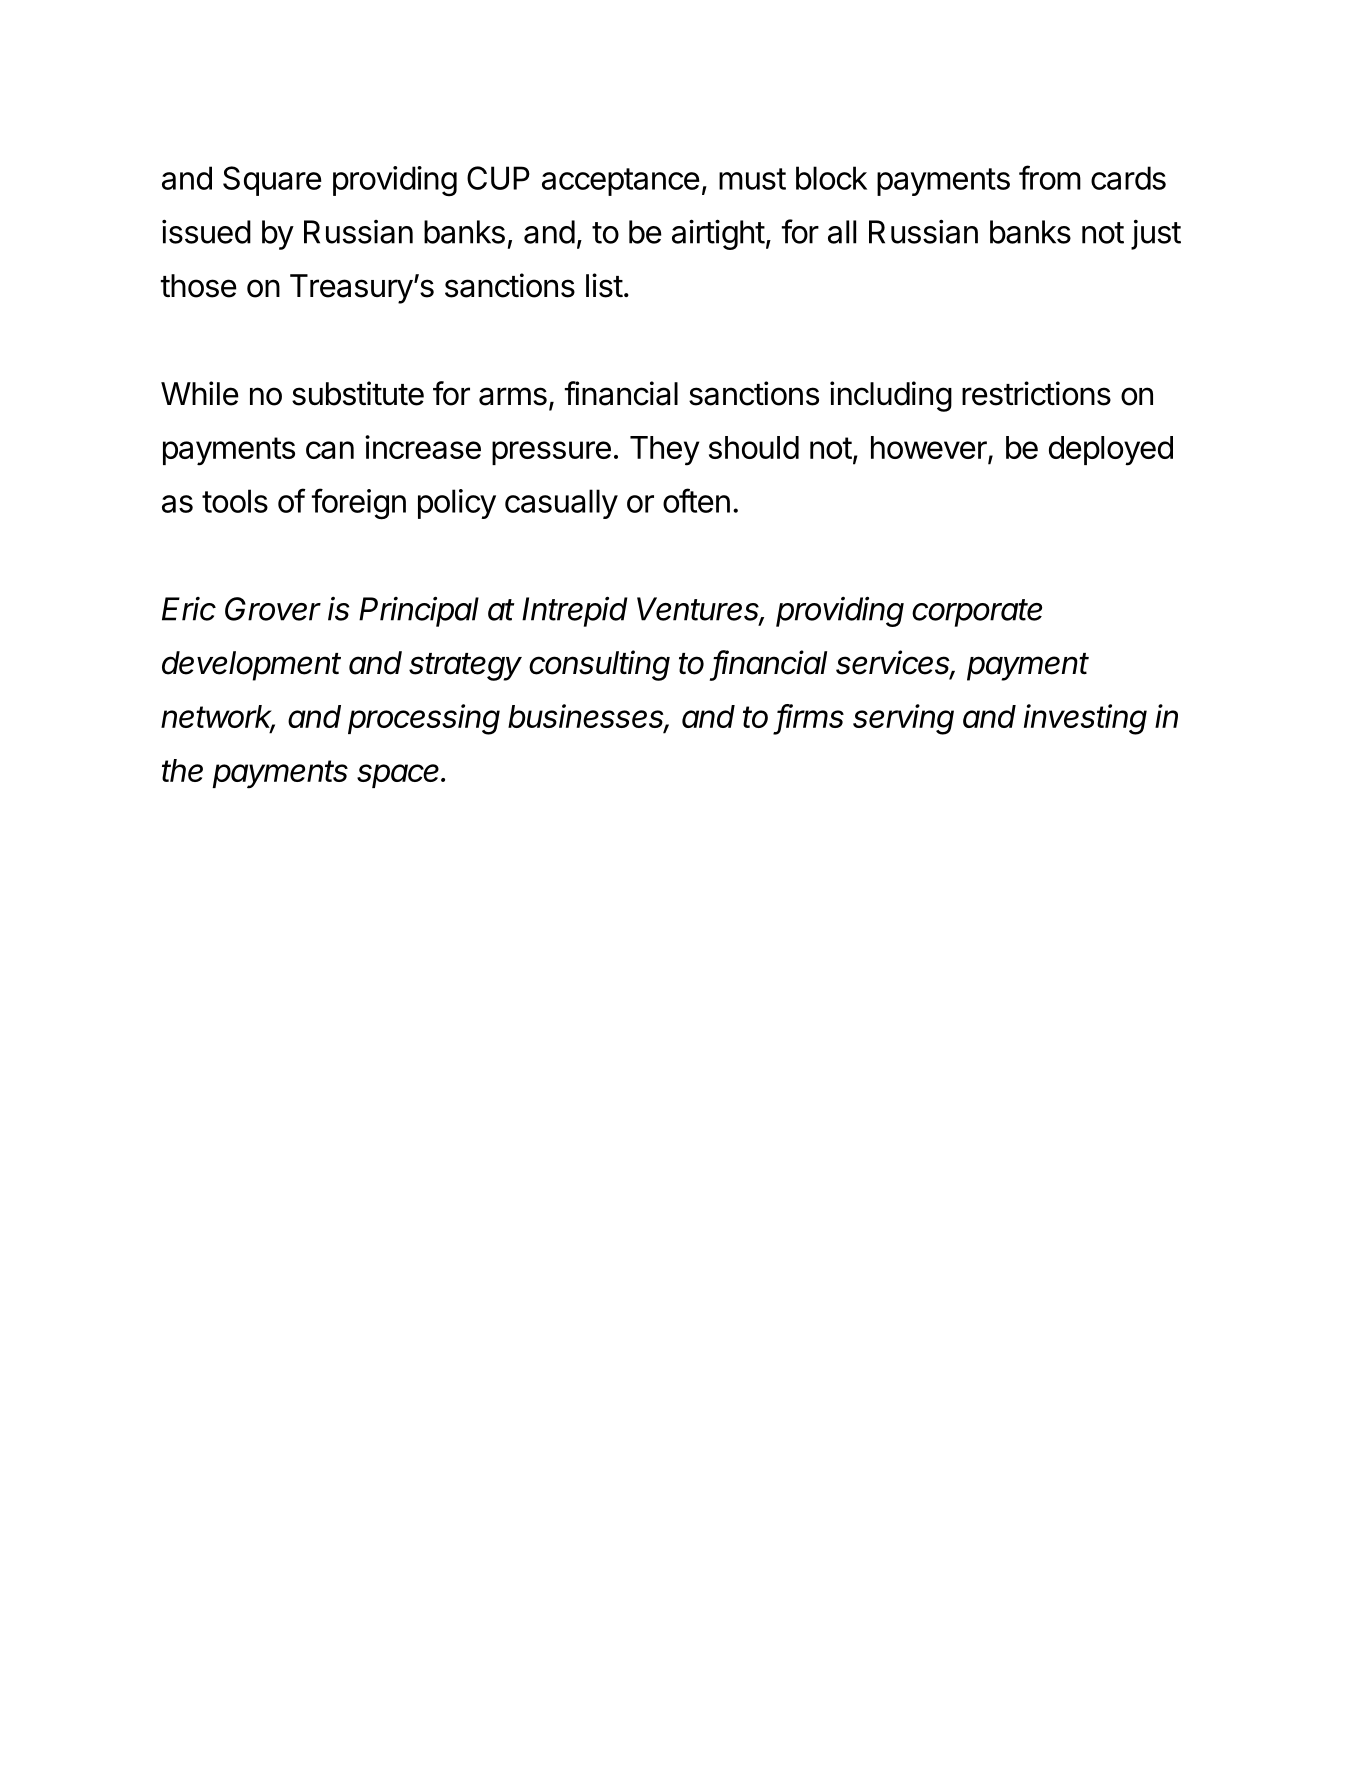 The height and width of the screenshot is (1765, 1364). Describe the element at coordinates (977, 613) in the screenshot. I see `corporate` at that location.
